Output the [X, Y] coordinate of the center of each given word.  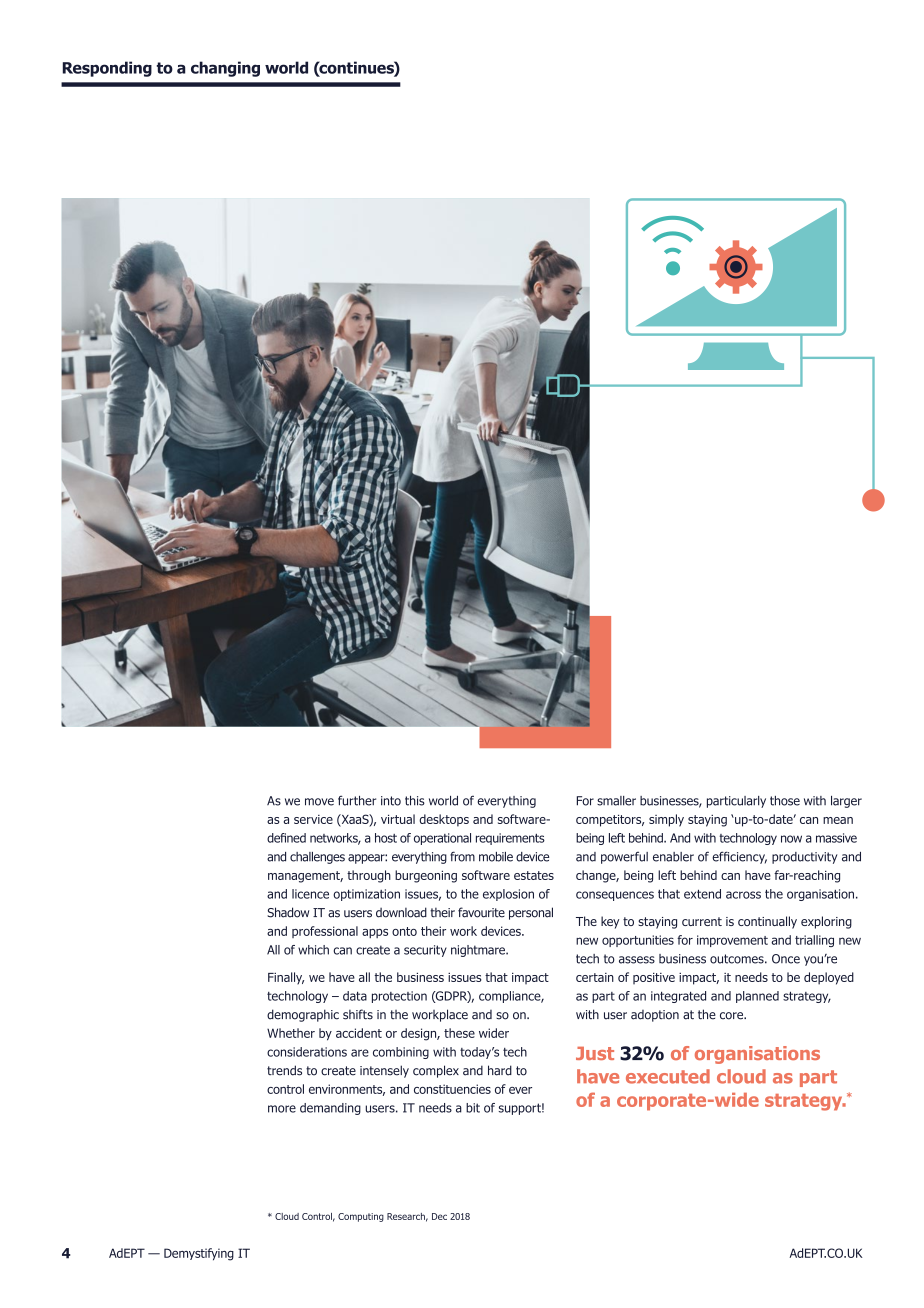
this [415, 801]
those [785, 801]
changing [225, 69]
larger [846, 802]
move [319, 802]
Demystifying [199, 1254]
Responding [107, 69]
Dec [439, 1216]
